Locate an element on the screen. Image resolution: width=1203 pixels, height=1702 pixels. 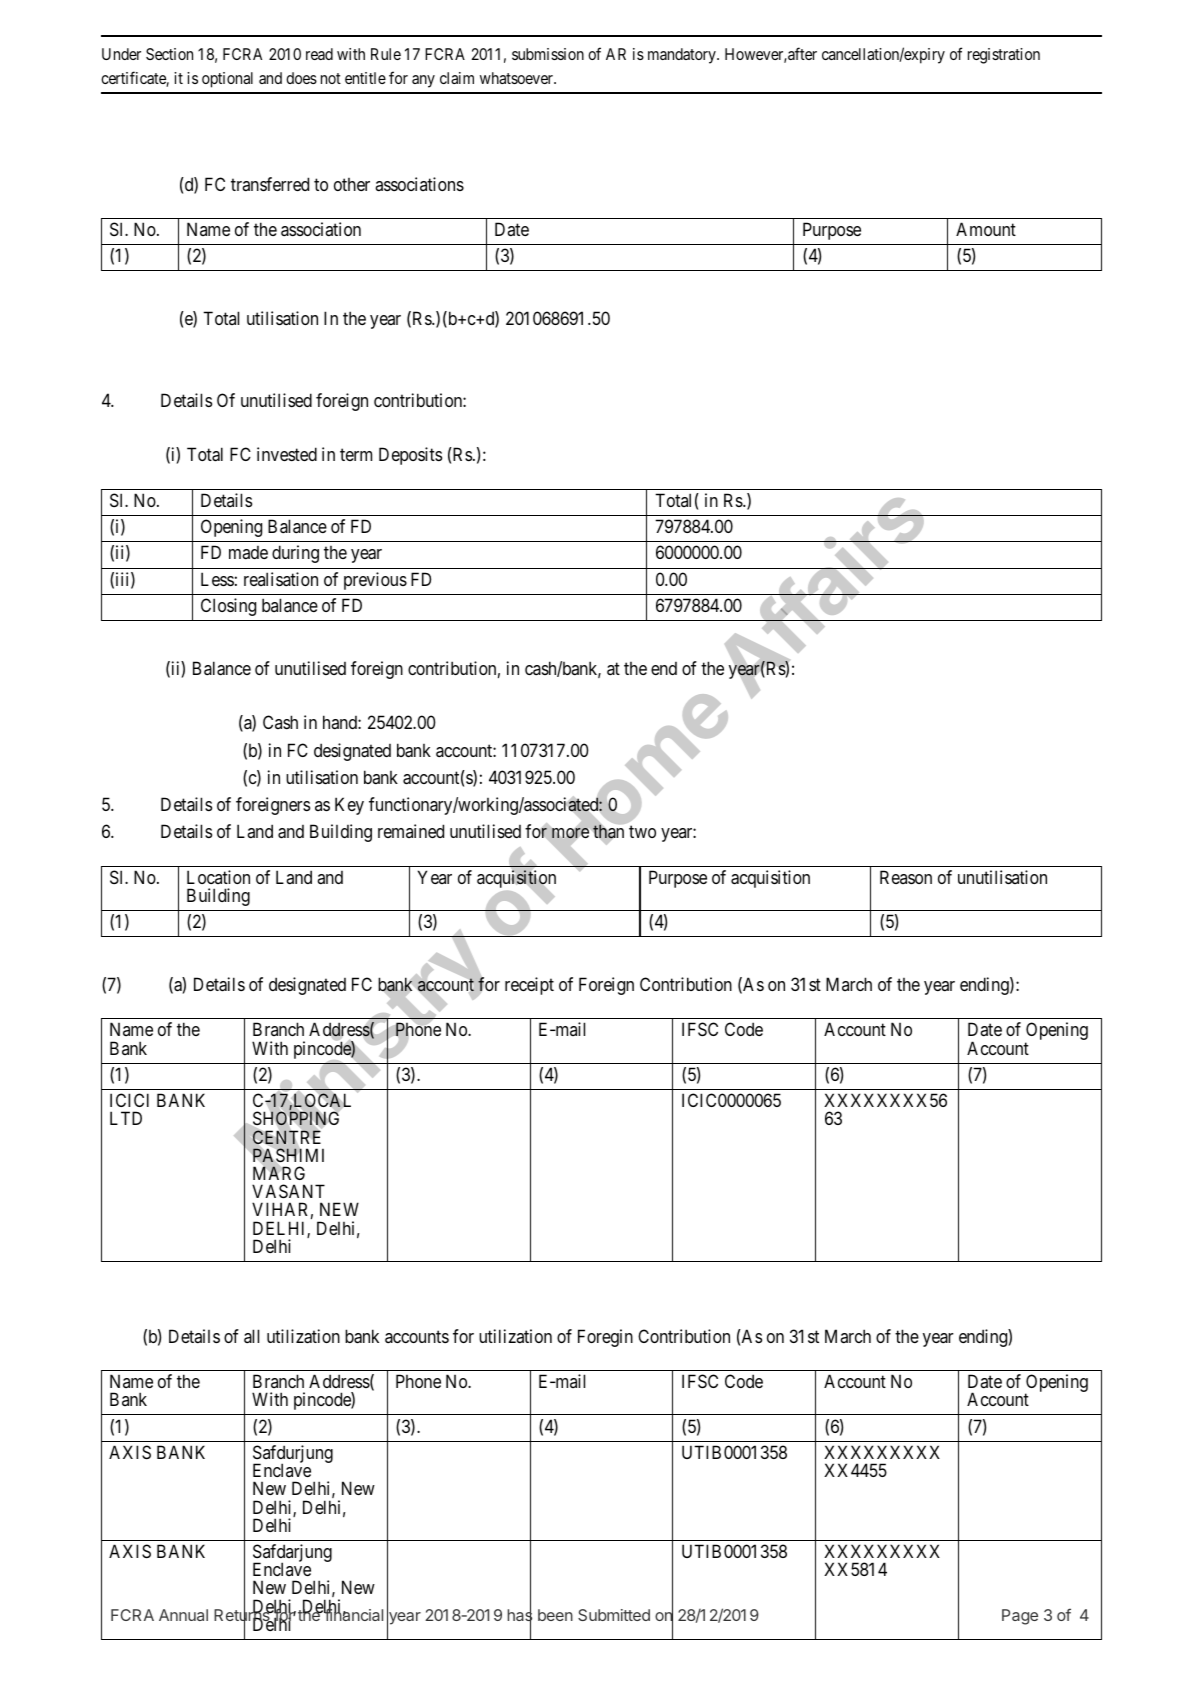
registration is located at coordinates (1004, 56).
